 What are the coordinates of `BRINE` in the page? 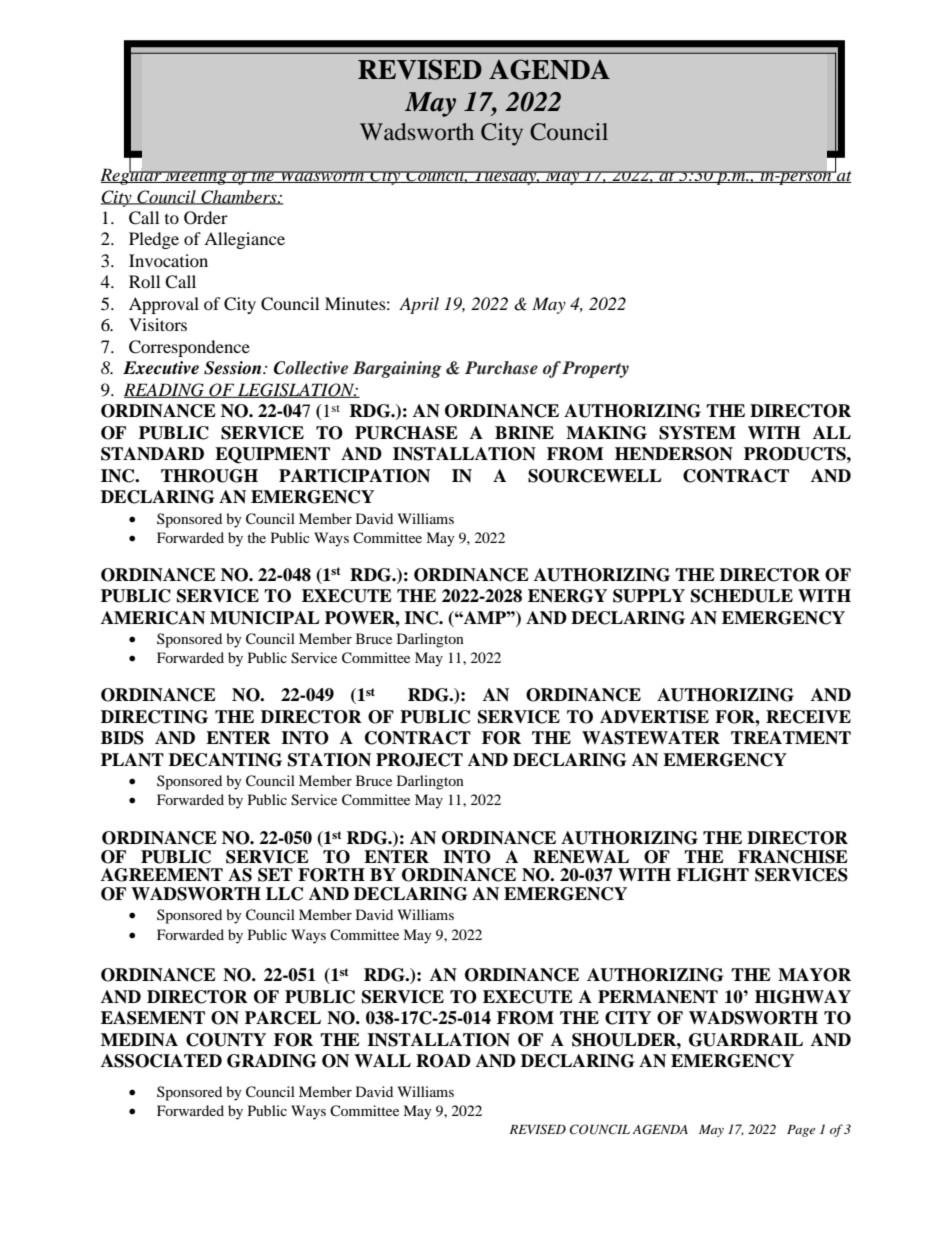 It's located at (524, 433).
